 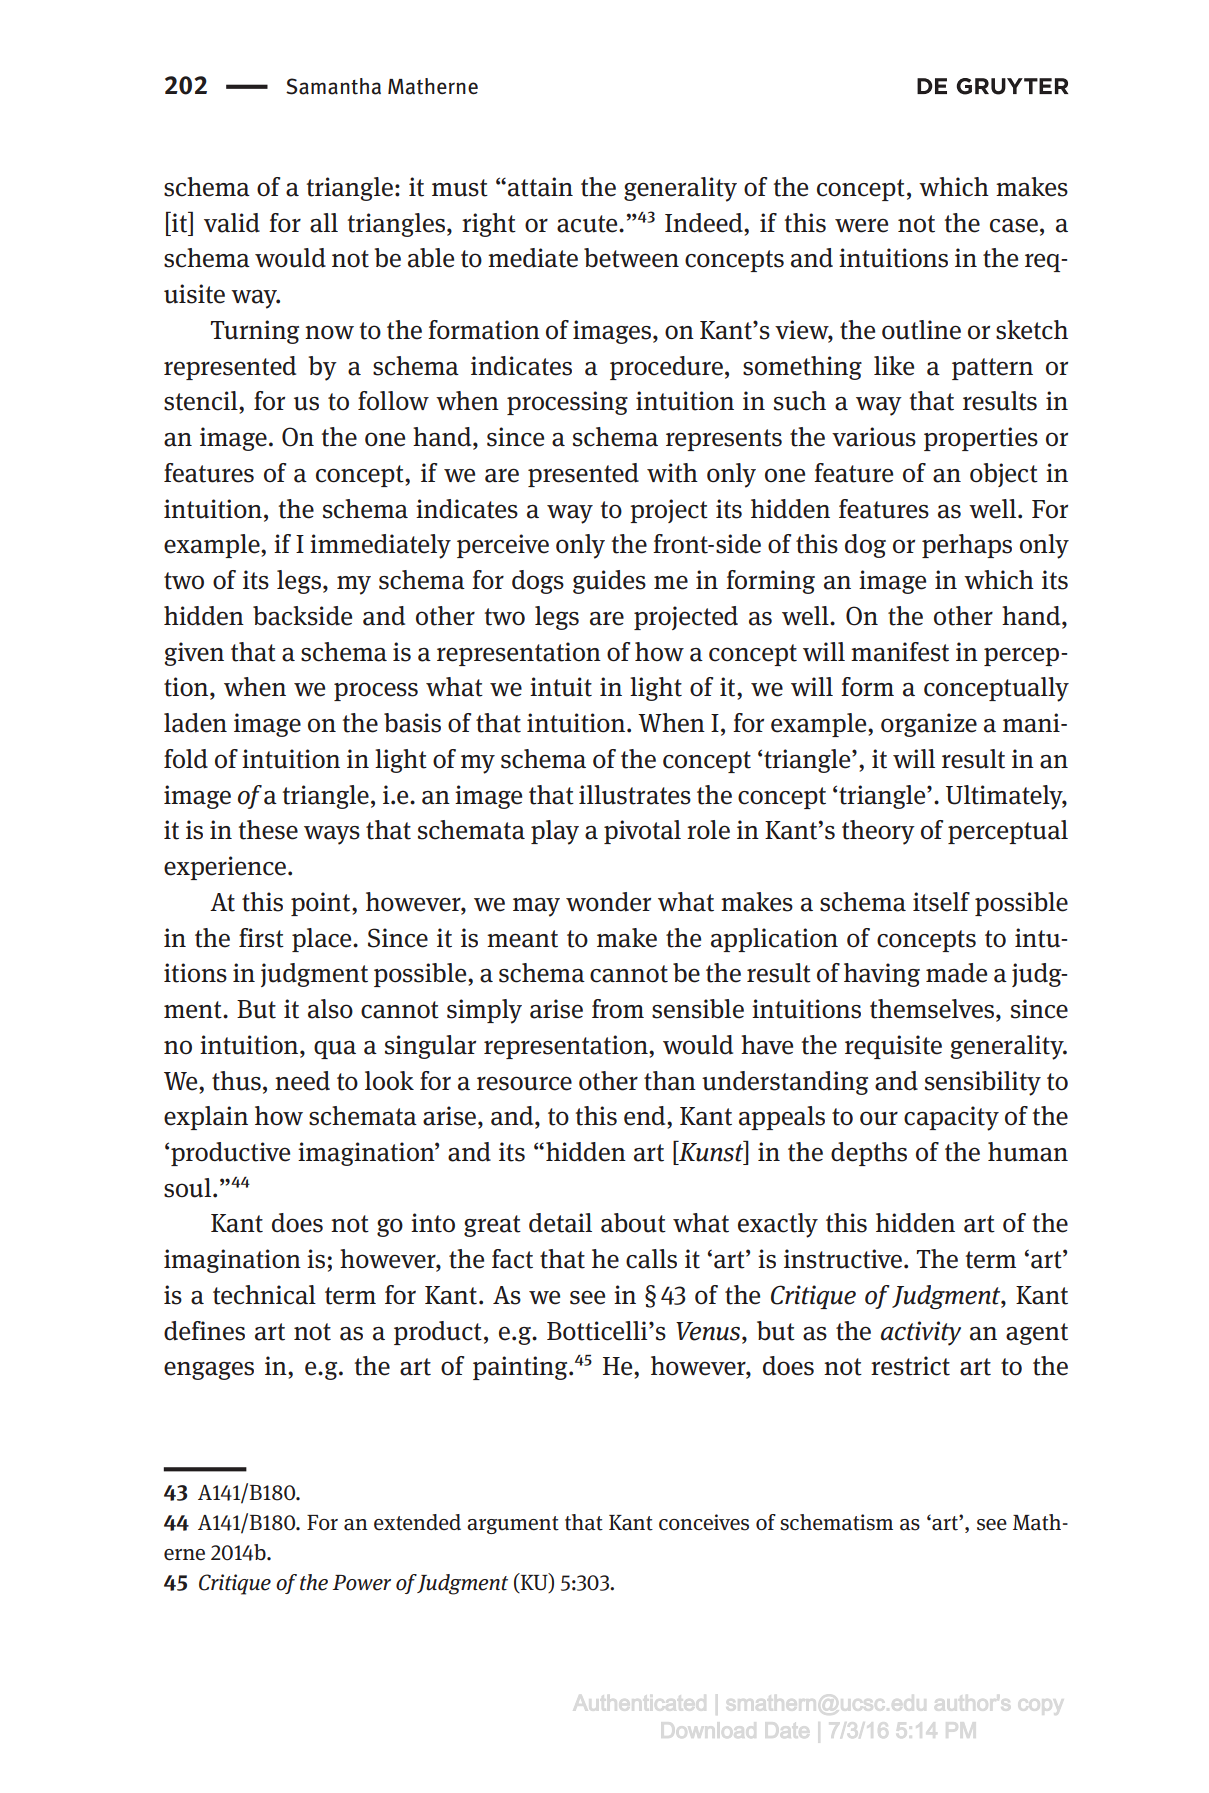 I want to click on these, so click(x=268, y=830).
